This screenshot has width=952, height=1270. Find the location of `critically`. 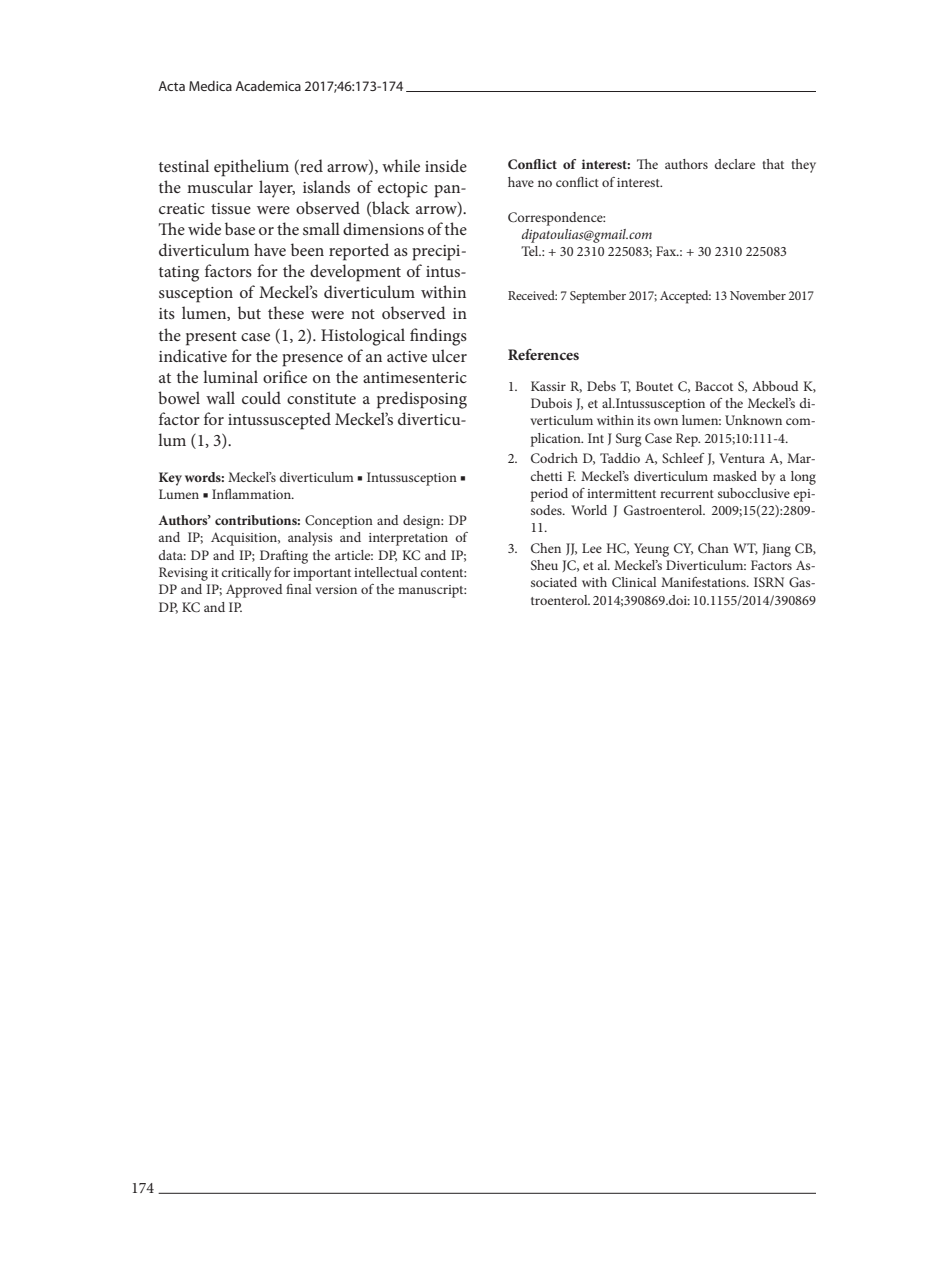

critically is located at coordinates (246, 574).
